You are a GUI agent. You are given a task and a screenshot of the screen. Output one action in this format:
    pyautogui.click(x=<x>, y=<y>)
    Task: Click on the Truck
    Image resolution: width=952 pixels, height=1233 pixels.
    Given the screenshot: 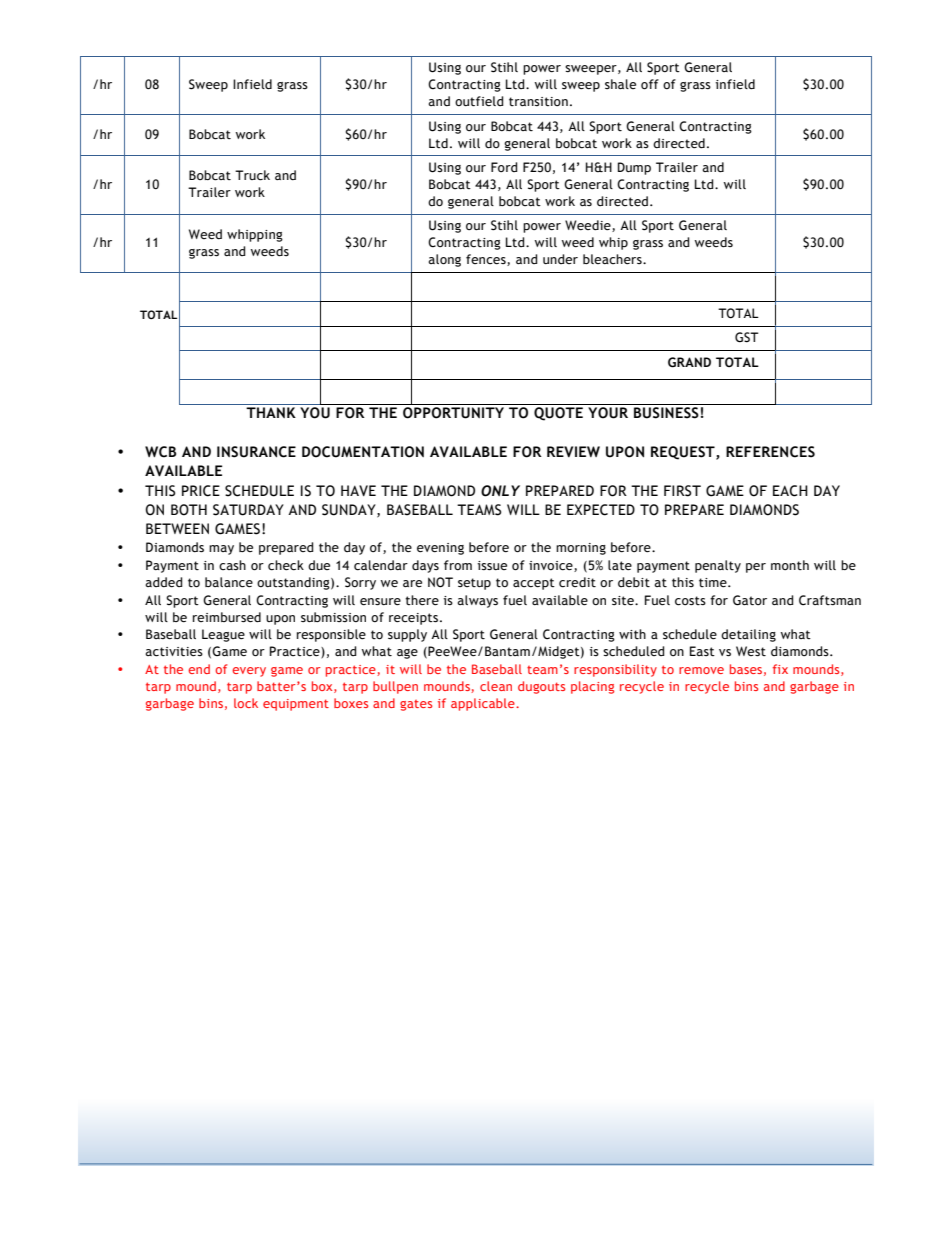 What is the action you would take?
    pyautogui.click(x=252, y=175)
